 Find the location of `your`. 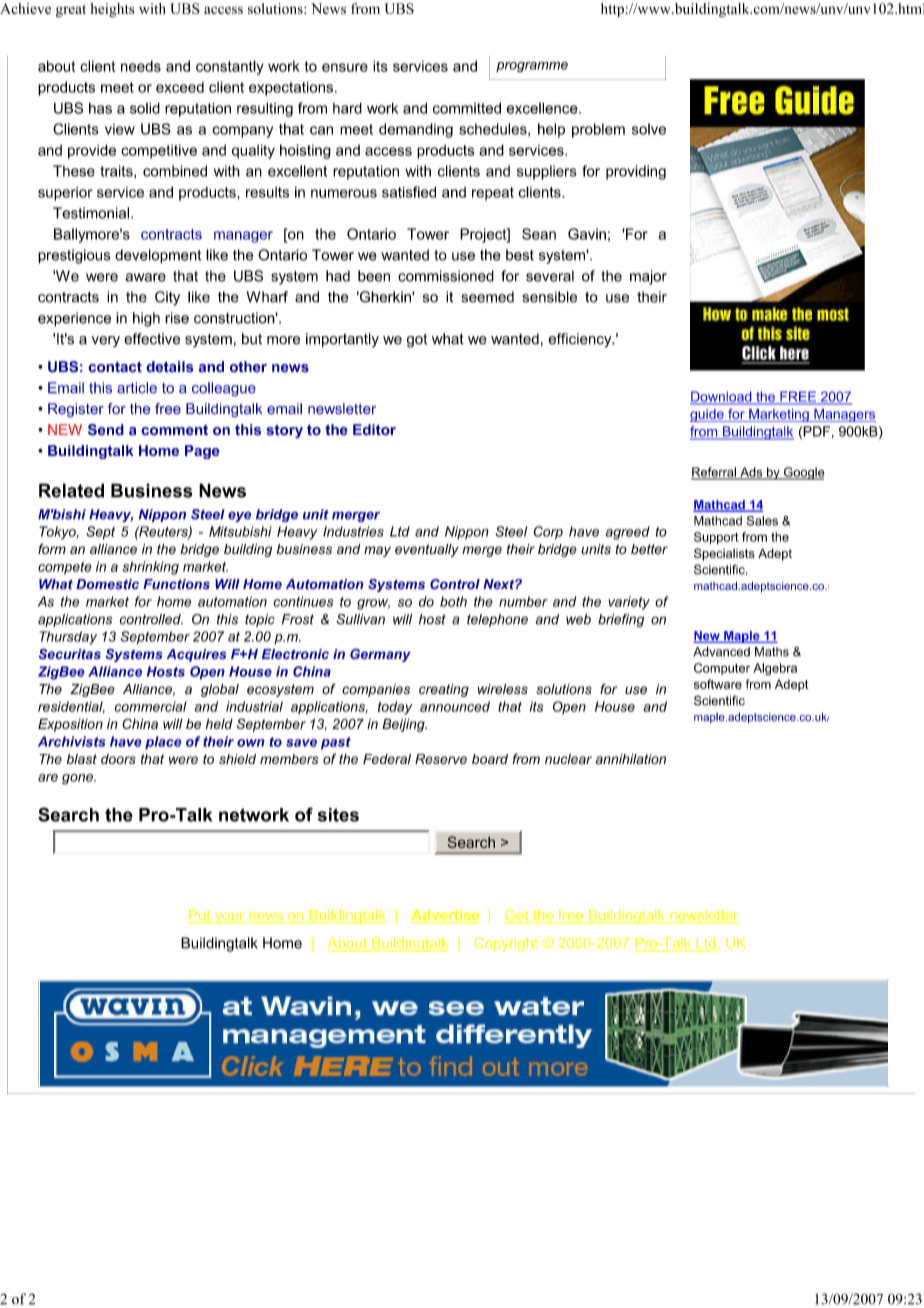

your is located at coordinates (229, 917).
